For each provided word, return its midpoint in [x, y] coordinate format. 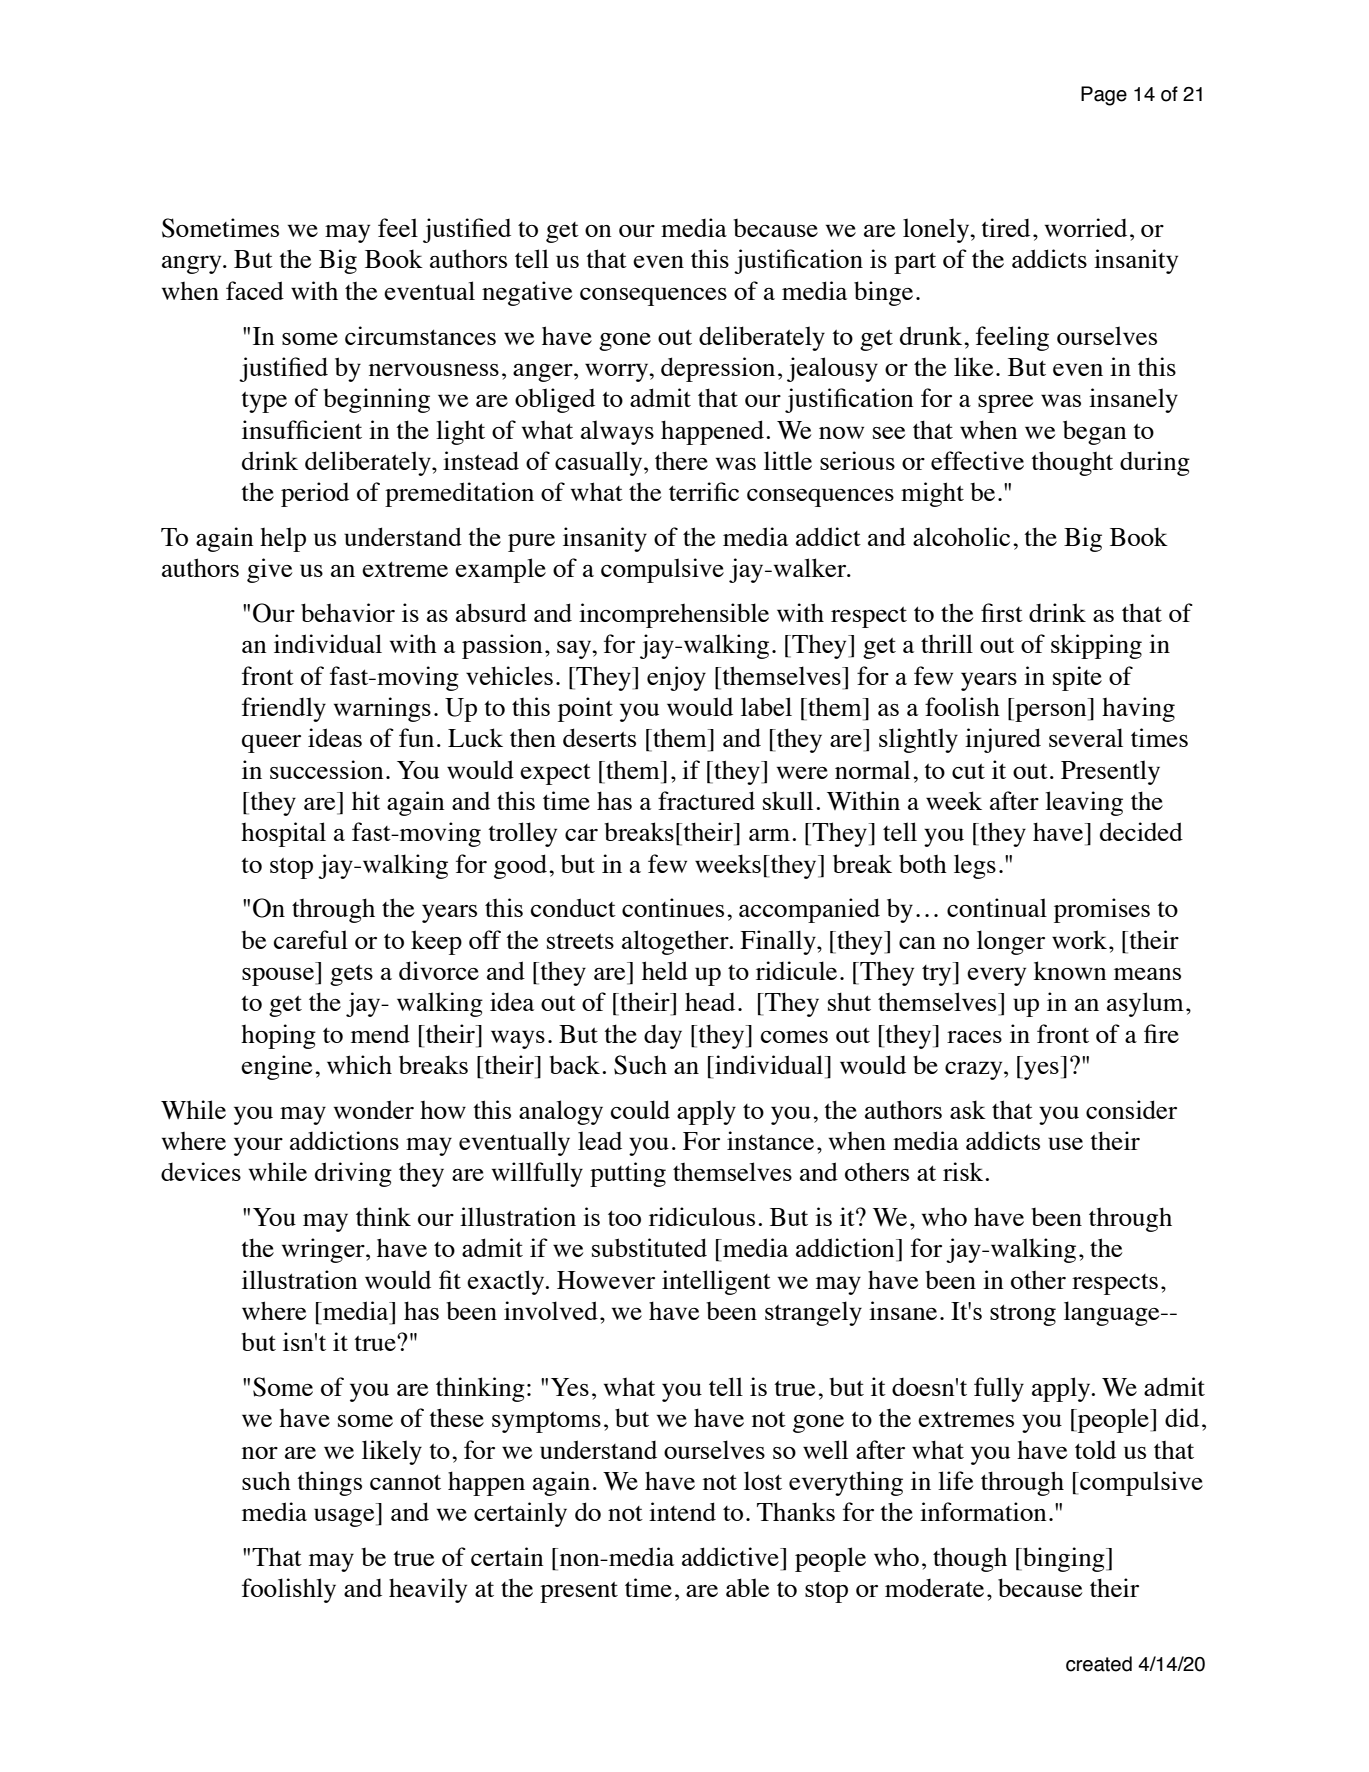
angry [193, 264]
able [747, 1587]
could [640, 1109]
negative [527, 293]
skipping [1096, 646]
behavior [348, 612]
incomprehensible [674, 615]
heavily [428, 1590]
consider [1131, 1109]
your [258, 1146]
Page [1104, 96]
